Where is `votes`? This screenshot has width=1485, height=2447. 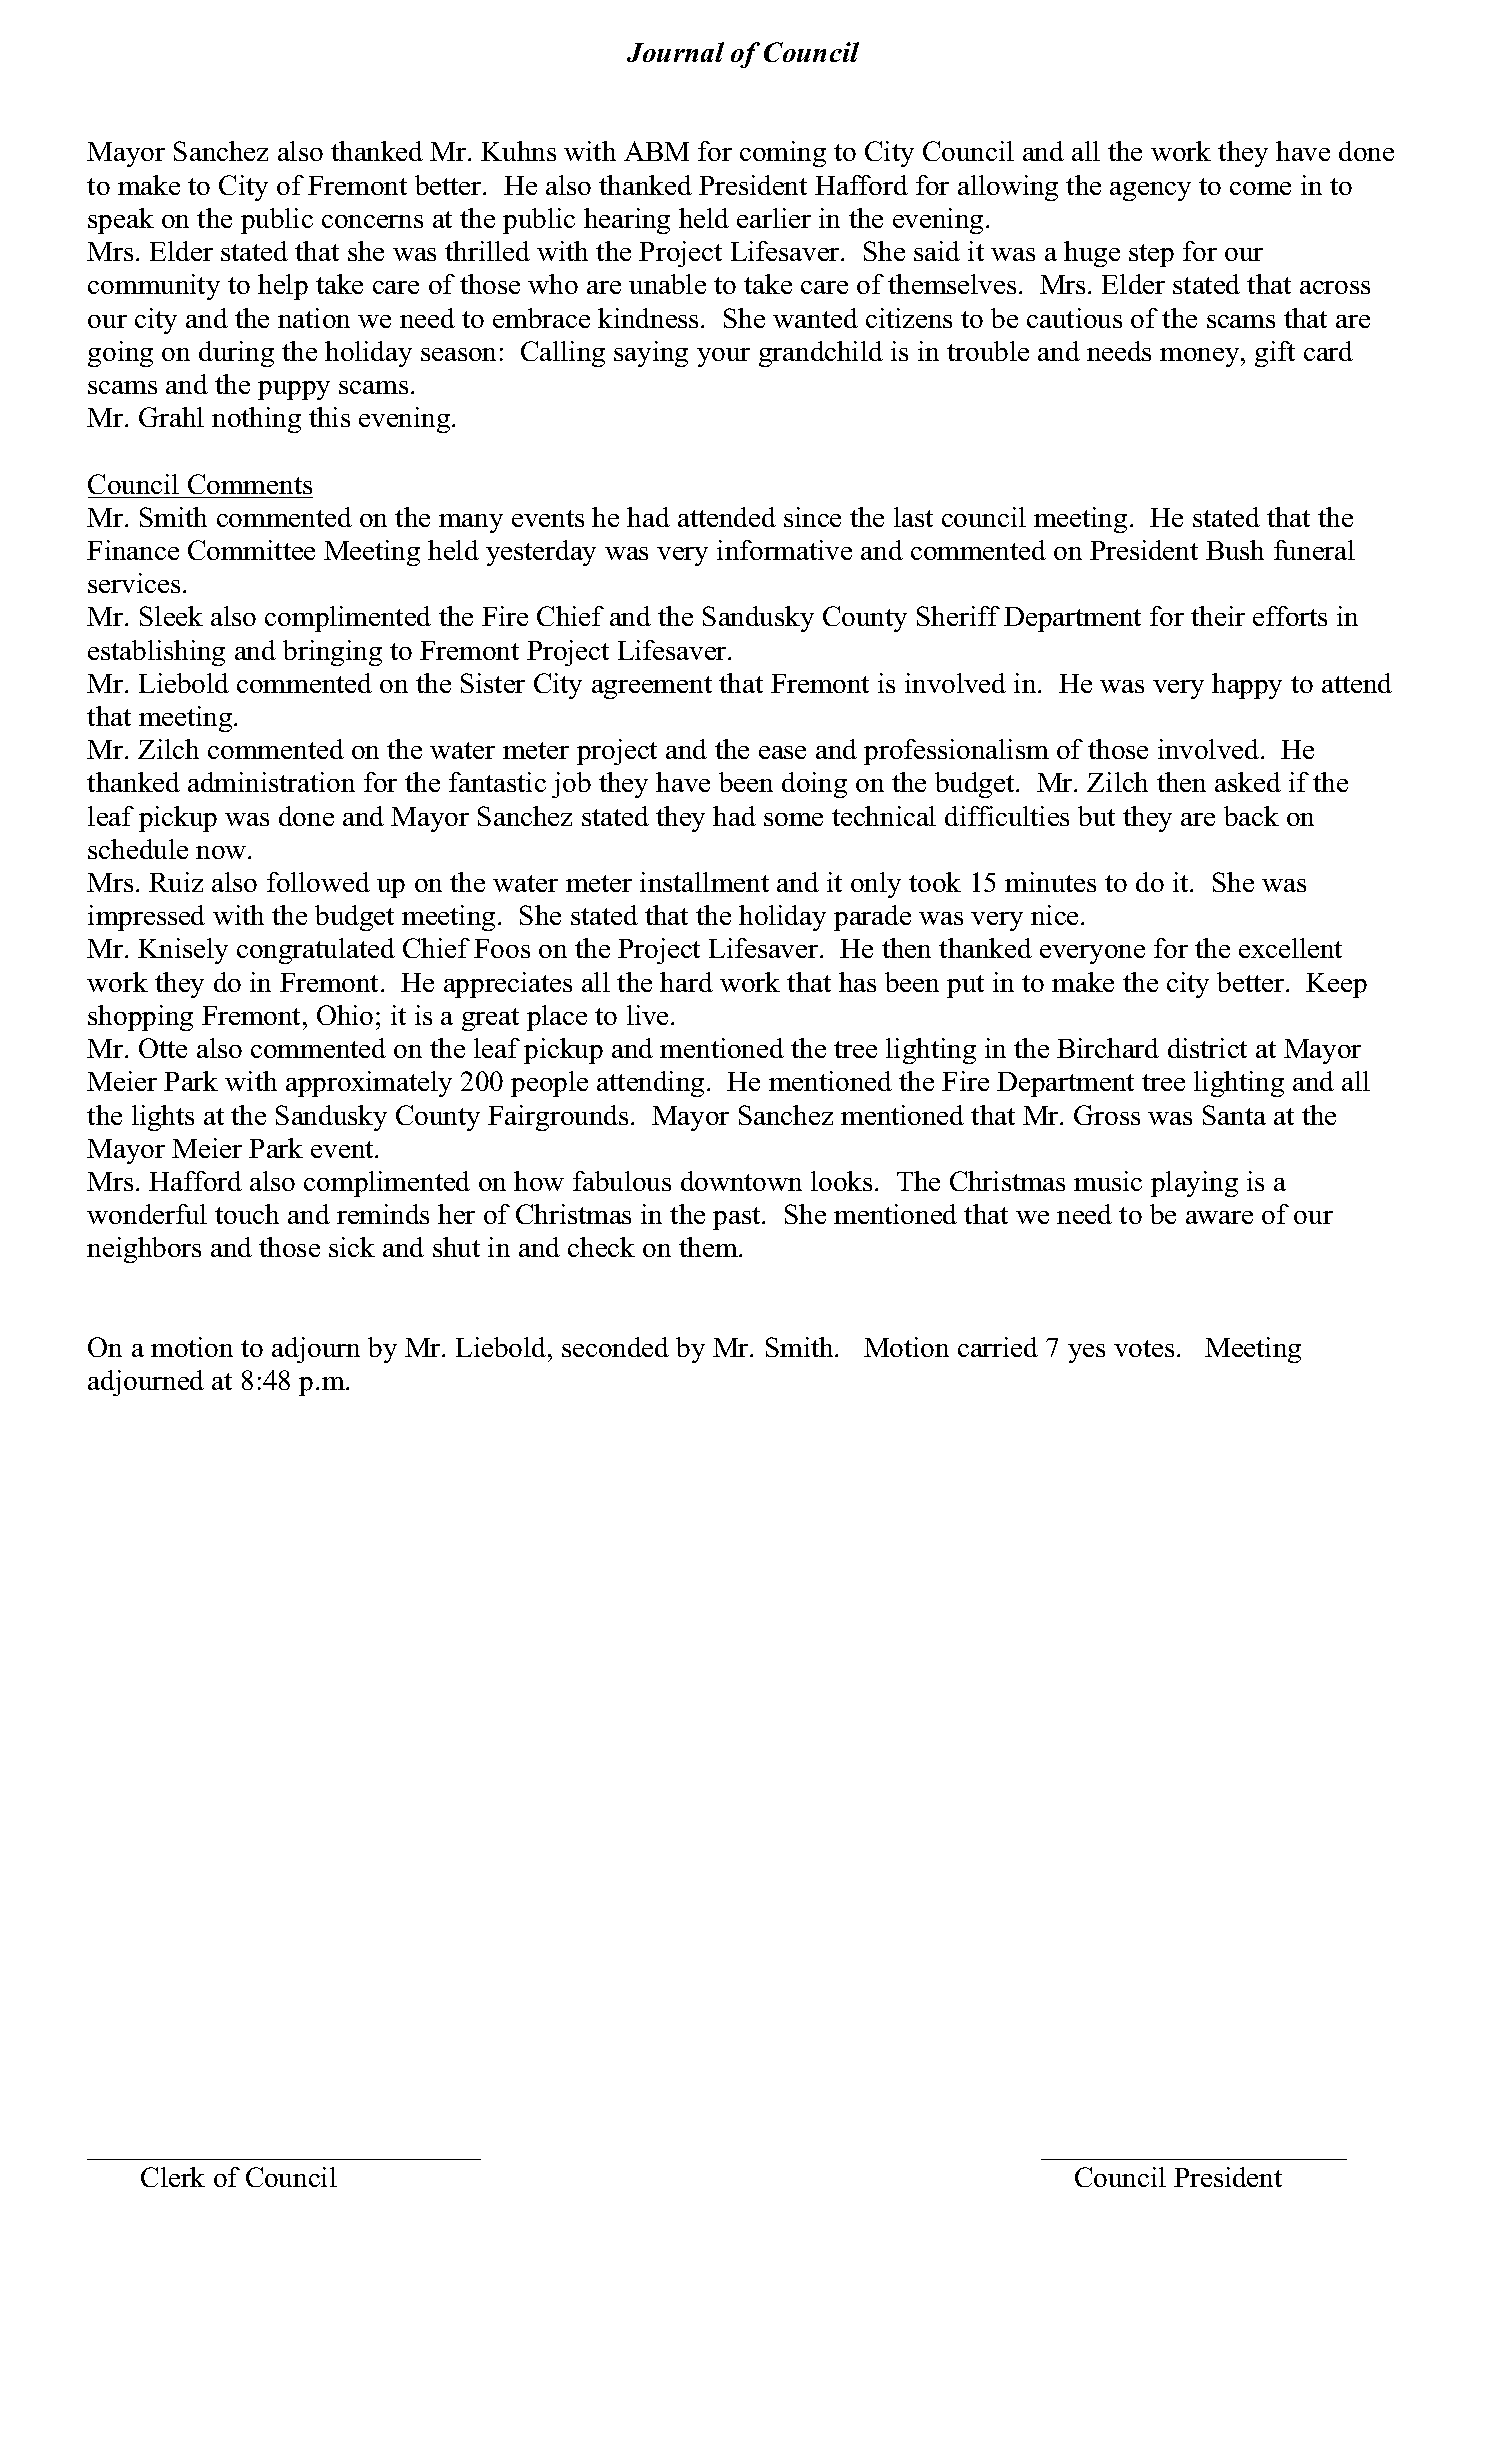 votes is located at coordinates (1144, 1348).
